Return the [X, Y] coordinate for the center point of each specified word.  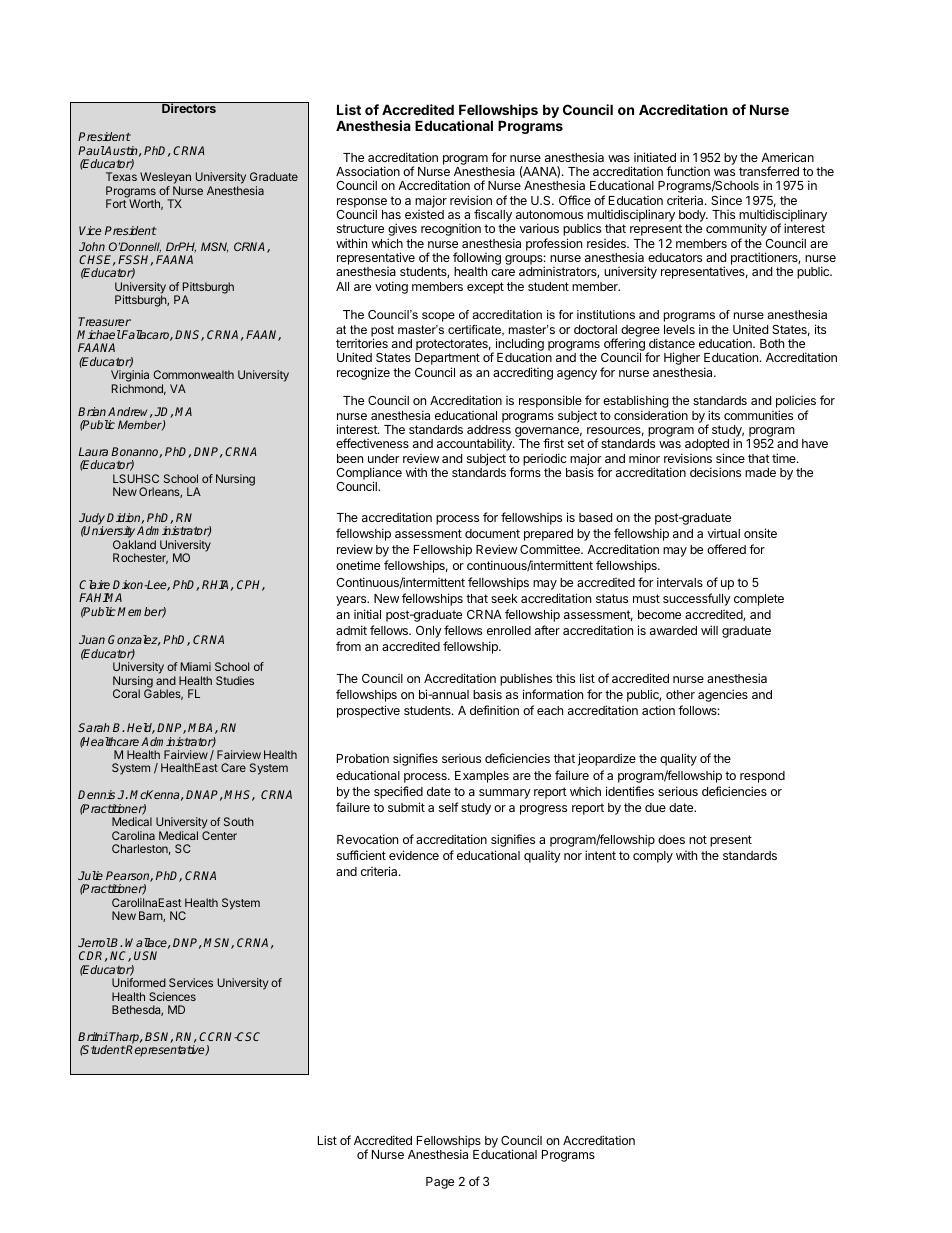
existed [424, 214]
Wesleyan [165, 179]
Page [440, 1183]
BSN [159, 1037]
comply [653, 857]
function [688, 171]
